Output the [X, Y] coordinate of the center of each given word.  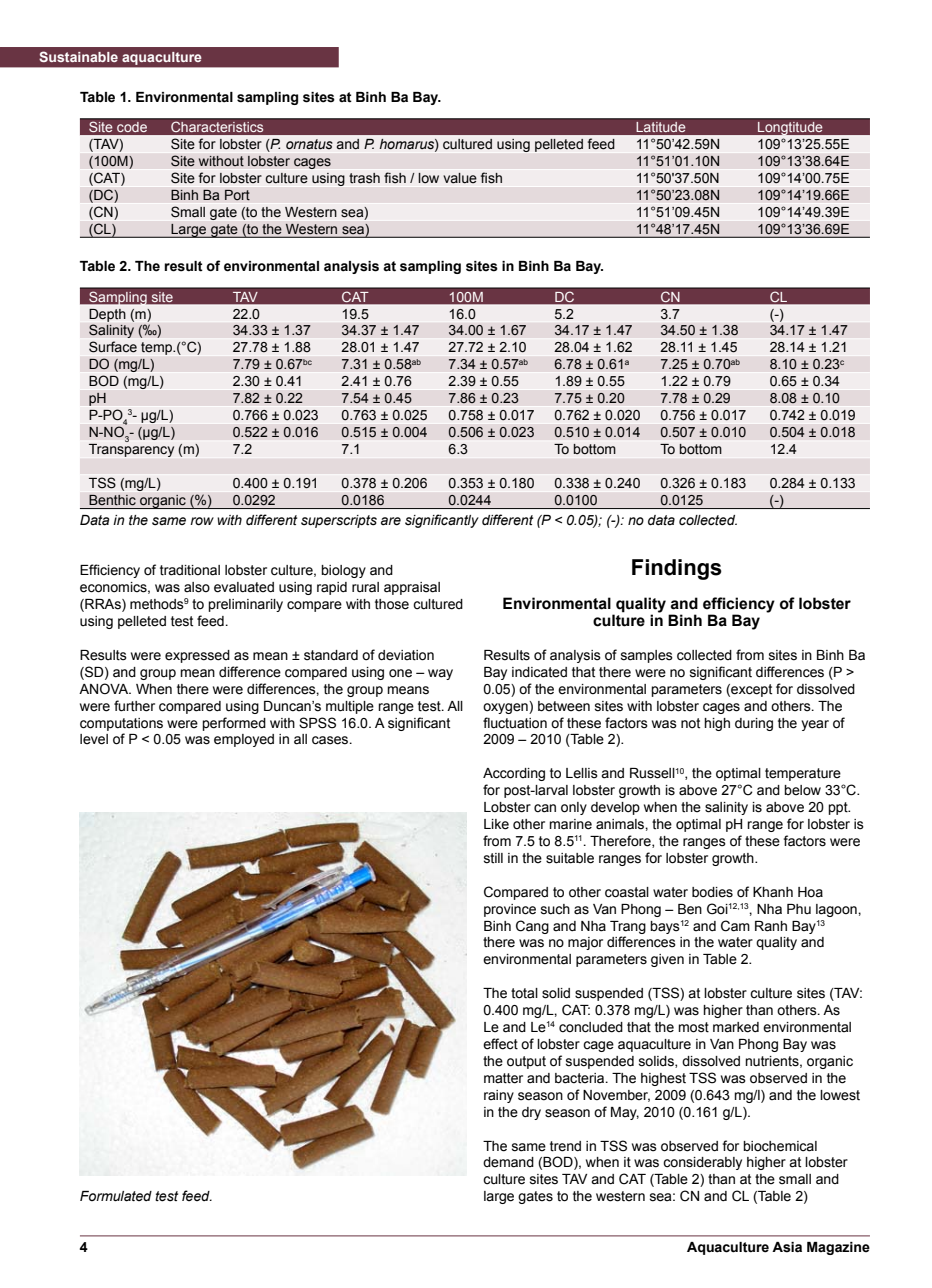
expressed [197, 656]
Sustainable [78, 56]
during [754, 724]
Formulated [116, 1196]
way [440, 674]
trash [364, 178]
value [460, 178]
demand [508, 1162]
